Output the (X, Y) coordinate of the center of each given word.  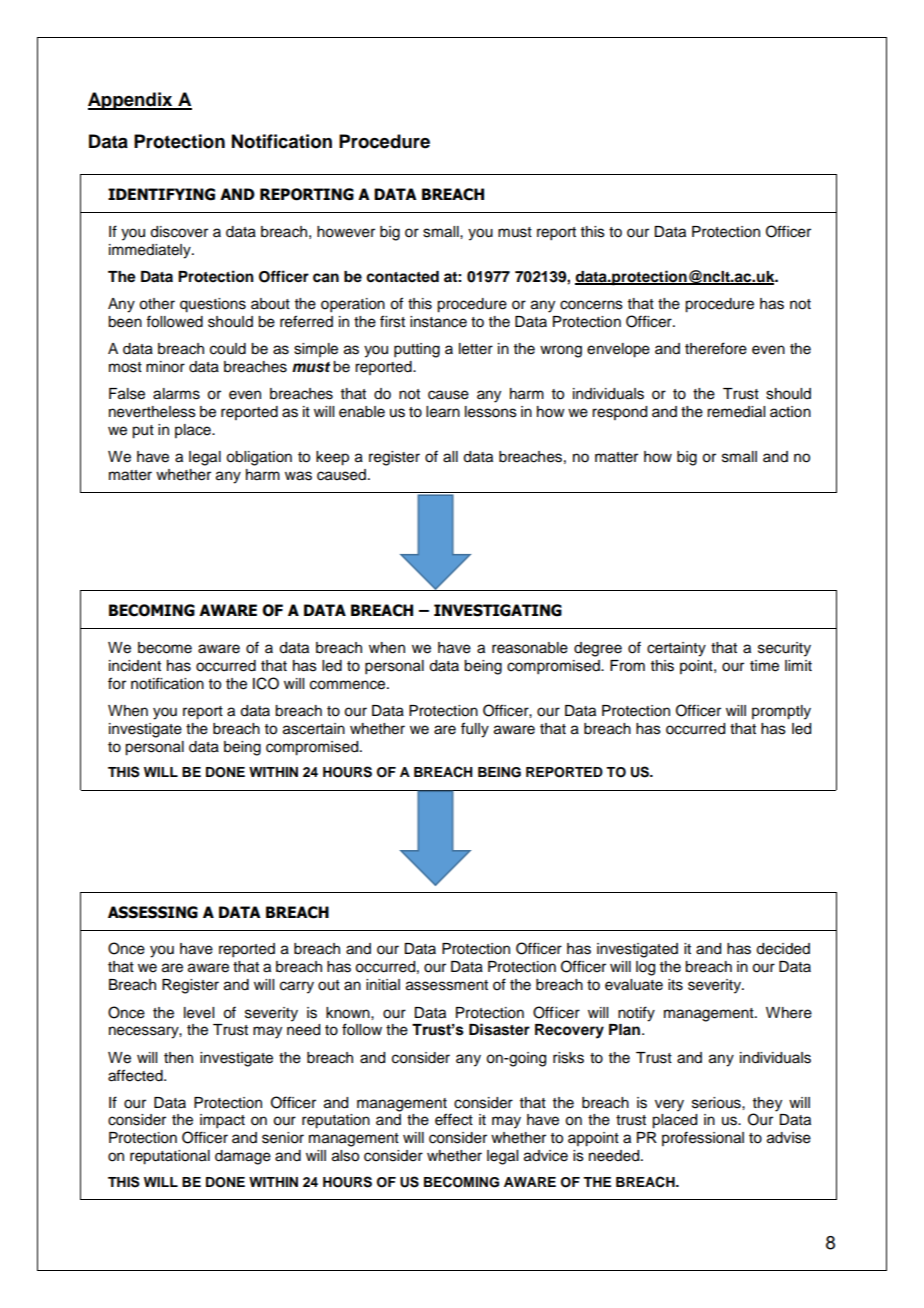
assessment (447, 985)
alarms (176, 394)
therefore (716, 348)
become (165, 648)
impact (222, 1121)
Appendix (131, 101)
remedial (736, 412)
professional (703, 1138)
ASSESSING (153, 912)
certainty (676, 649)
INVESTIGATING (498, 610)
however (346, 232)
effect (454, 1119)
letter (476, 349)
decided (783, 949)
